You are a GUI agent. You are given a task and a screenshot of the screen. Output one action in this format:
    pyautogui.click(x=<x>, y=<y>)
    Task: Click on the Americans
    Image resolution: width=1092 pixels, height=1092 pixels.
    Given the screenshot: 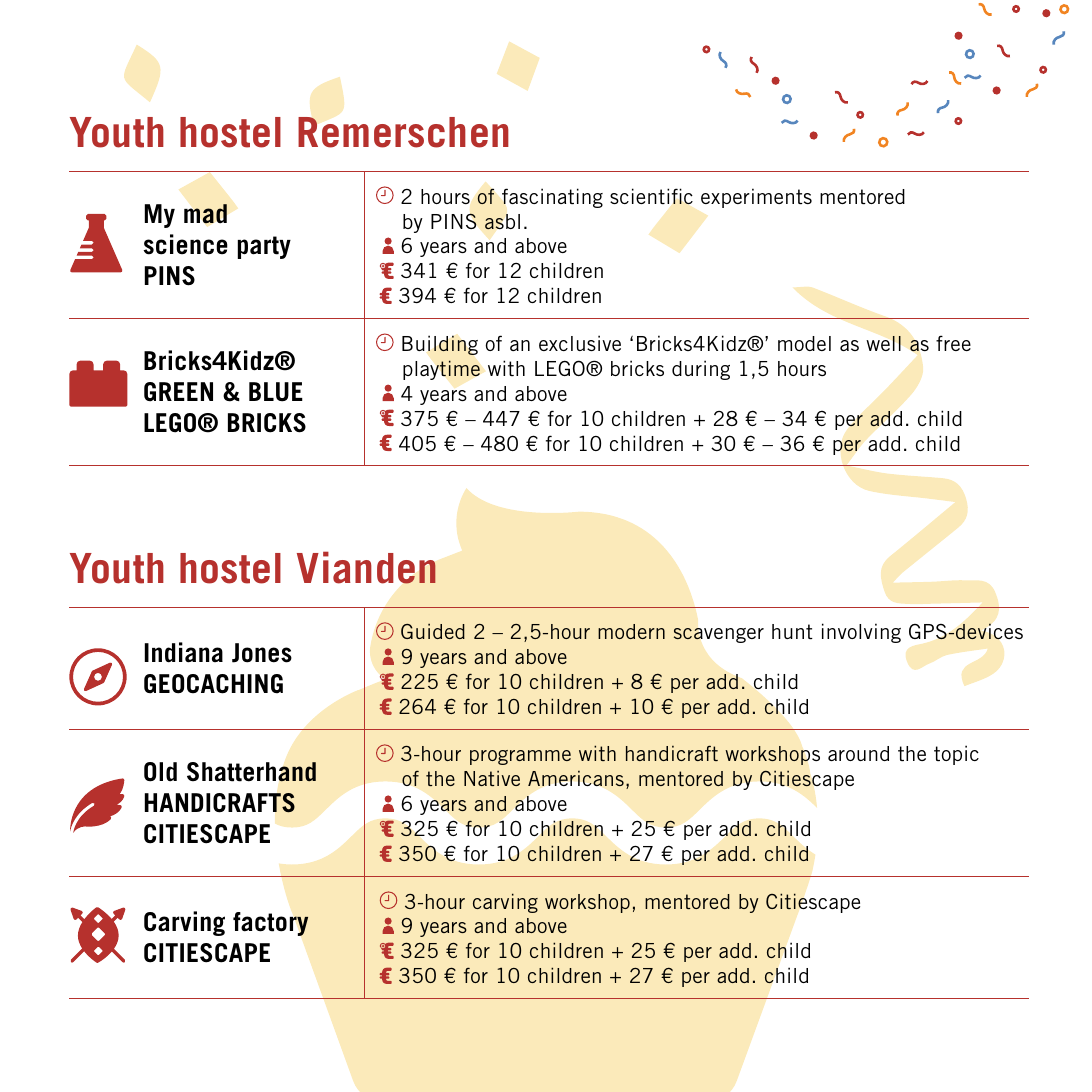 What is the action you would take?
    pyautogui.click(x=576, y=778)
